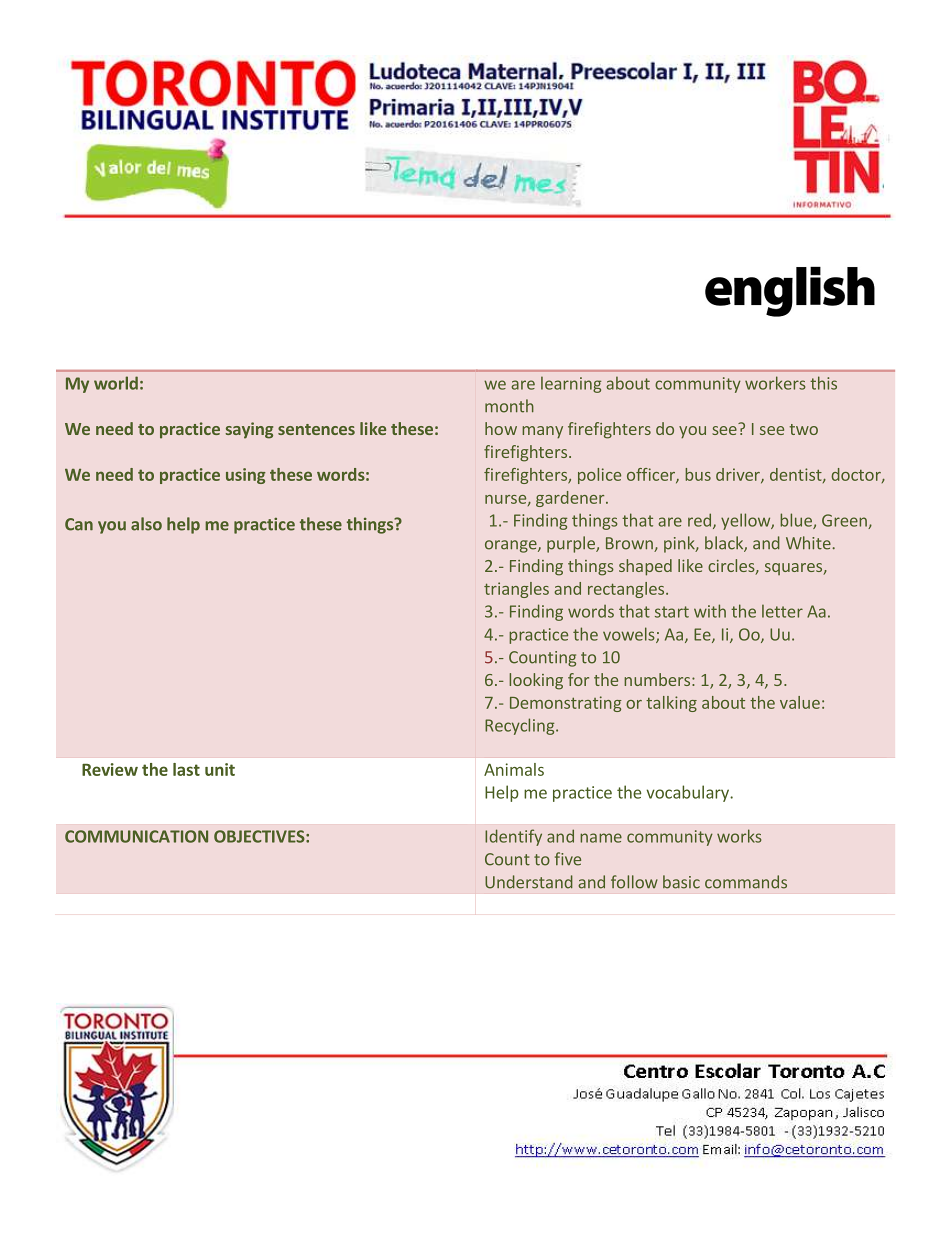 The height and width of the image is (1233, 952). What do you see at coordinates (186, 769) in the image?
I see `last` at bounding box center [186, 769].
